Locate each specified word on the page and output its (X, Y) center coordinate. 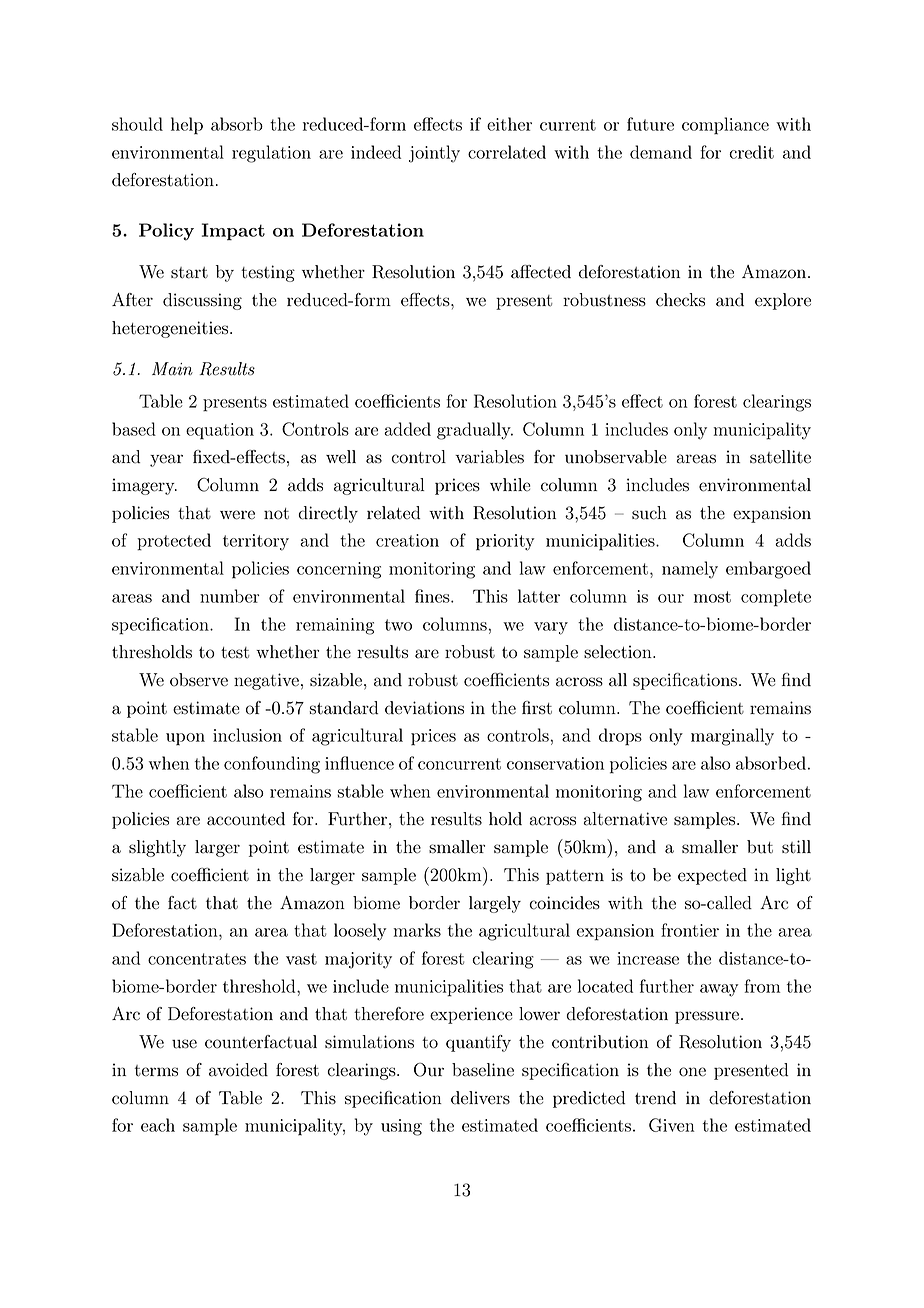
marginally (732, 737)
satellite (780, 457)
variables (489, 457)
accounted (246, 819)
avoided (238, 1070)
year (166, 460)
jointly (434, 154)
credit (751, 152)
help (187, 126)
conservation (555, 763)
